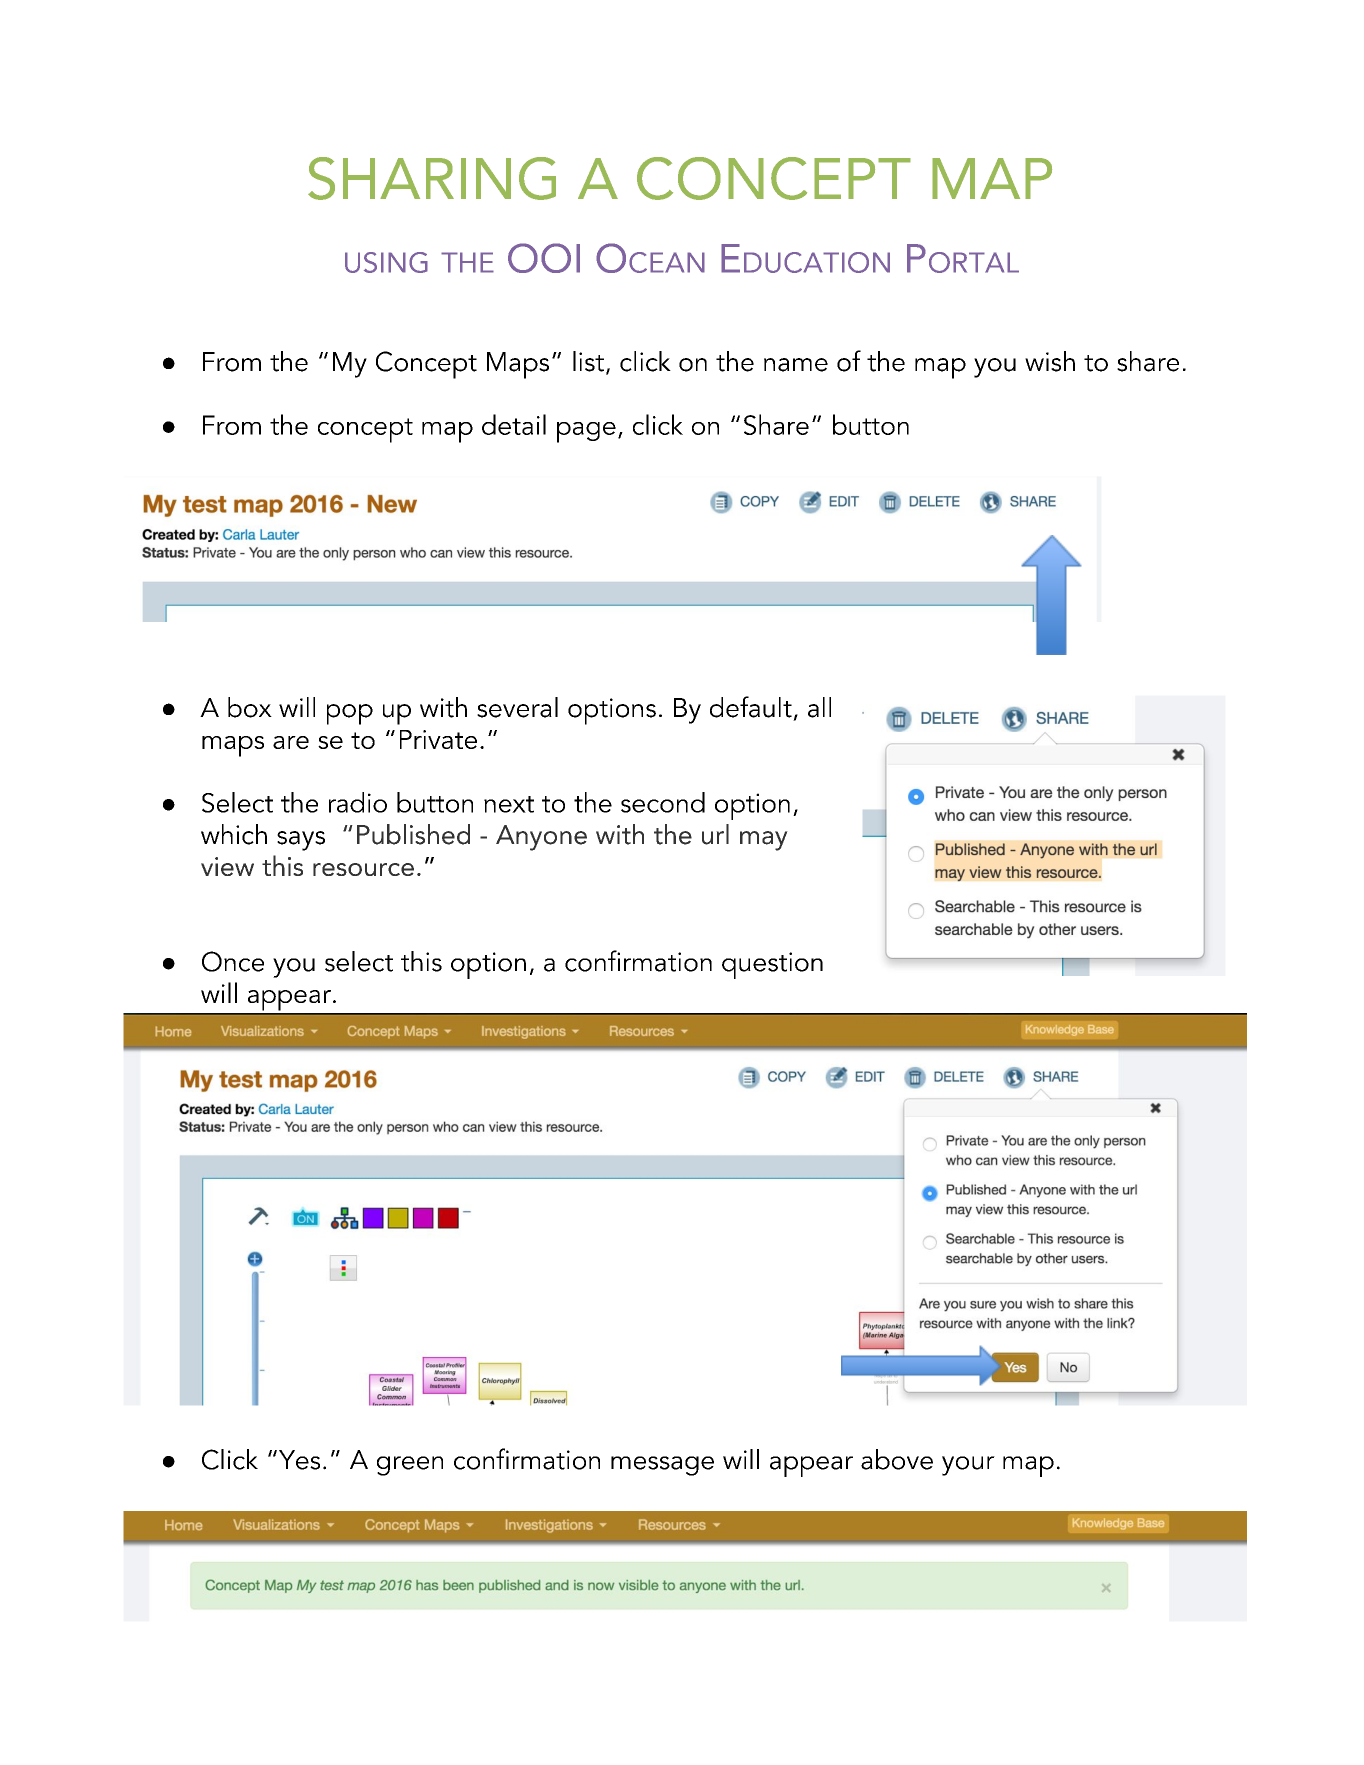  What do you see at coordinates (772, 965) in the page?
I see `question` at bounding box center [772, 965].
